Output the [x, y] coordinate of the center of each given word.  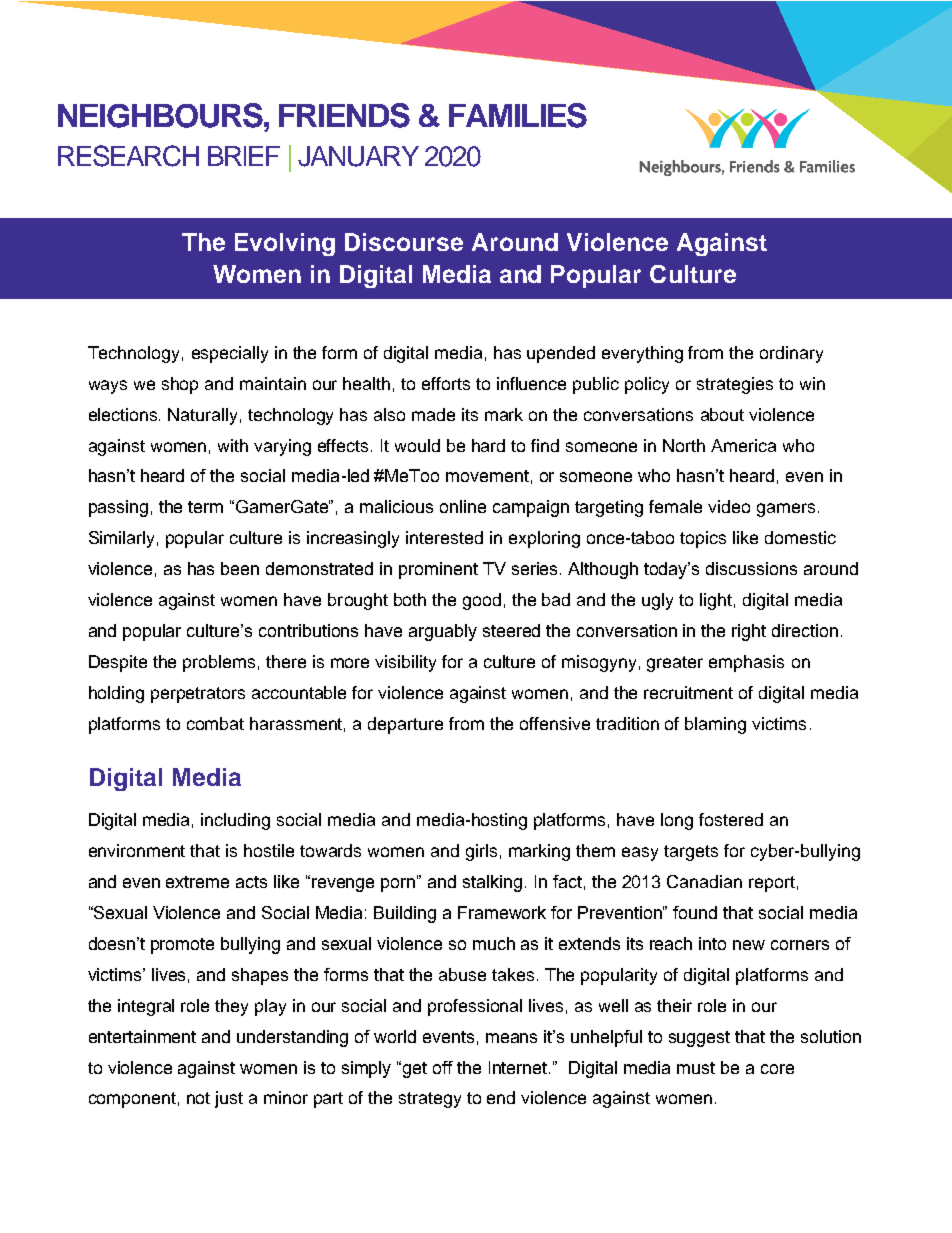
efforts [446, 383]
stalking [492, 883]
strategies [735, 385]
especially [230, 354]
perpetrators [198, 695]
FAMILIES [518, 115]
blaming [715, 725]
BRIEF [244, 156]
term [205, 507]
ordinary [791, 354]
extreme [197, 882]
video [729, 506]
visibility [405, 663]
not [198, 1098]
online [463, 506]
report [772, 884]
